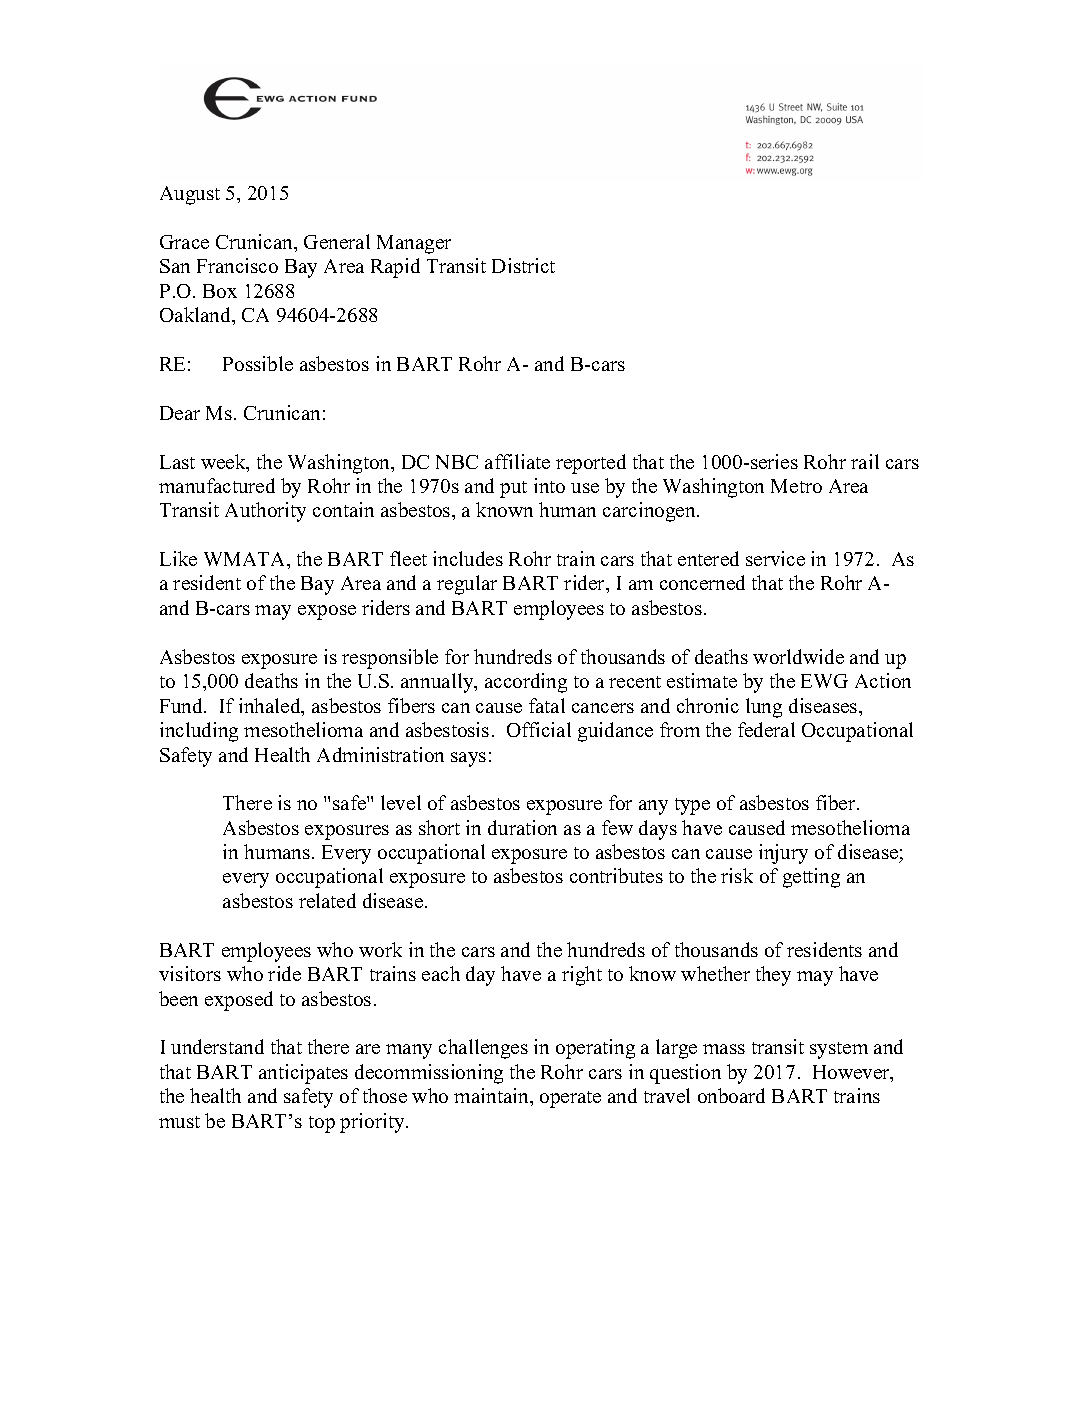 The image size is (1083, 1401). I want to click on anticipates, so click(303, 1074).
